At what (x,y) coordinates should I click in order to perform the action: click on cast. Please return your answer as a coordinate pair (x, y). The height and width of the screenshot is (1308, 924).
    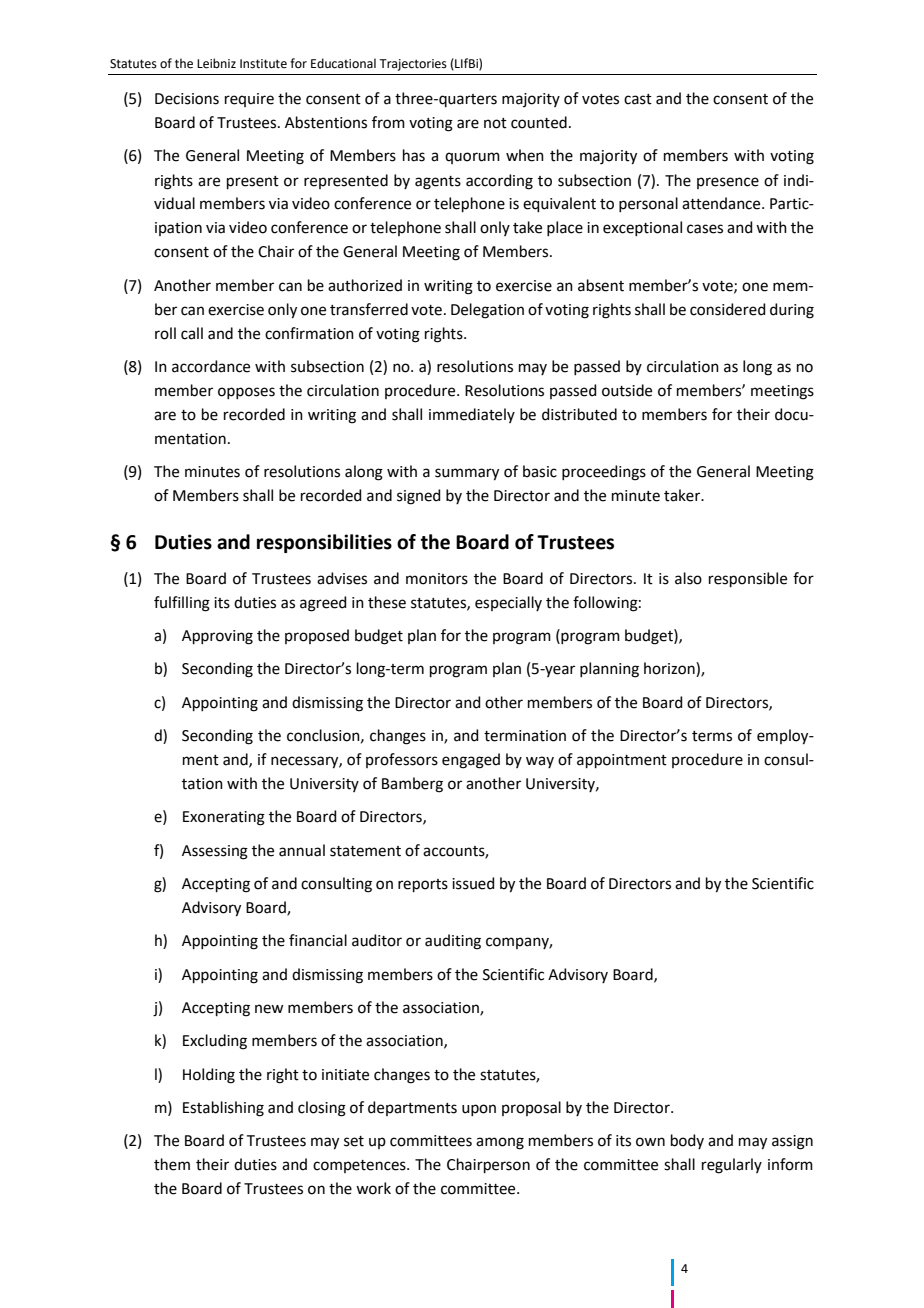
    Looking at the image, I should click on (638, 99).
